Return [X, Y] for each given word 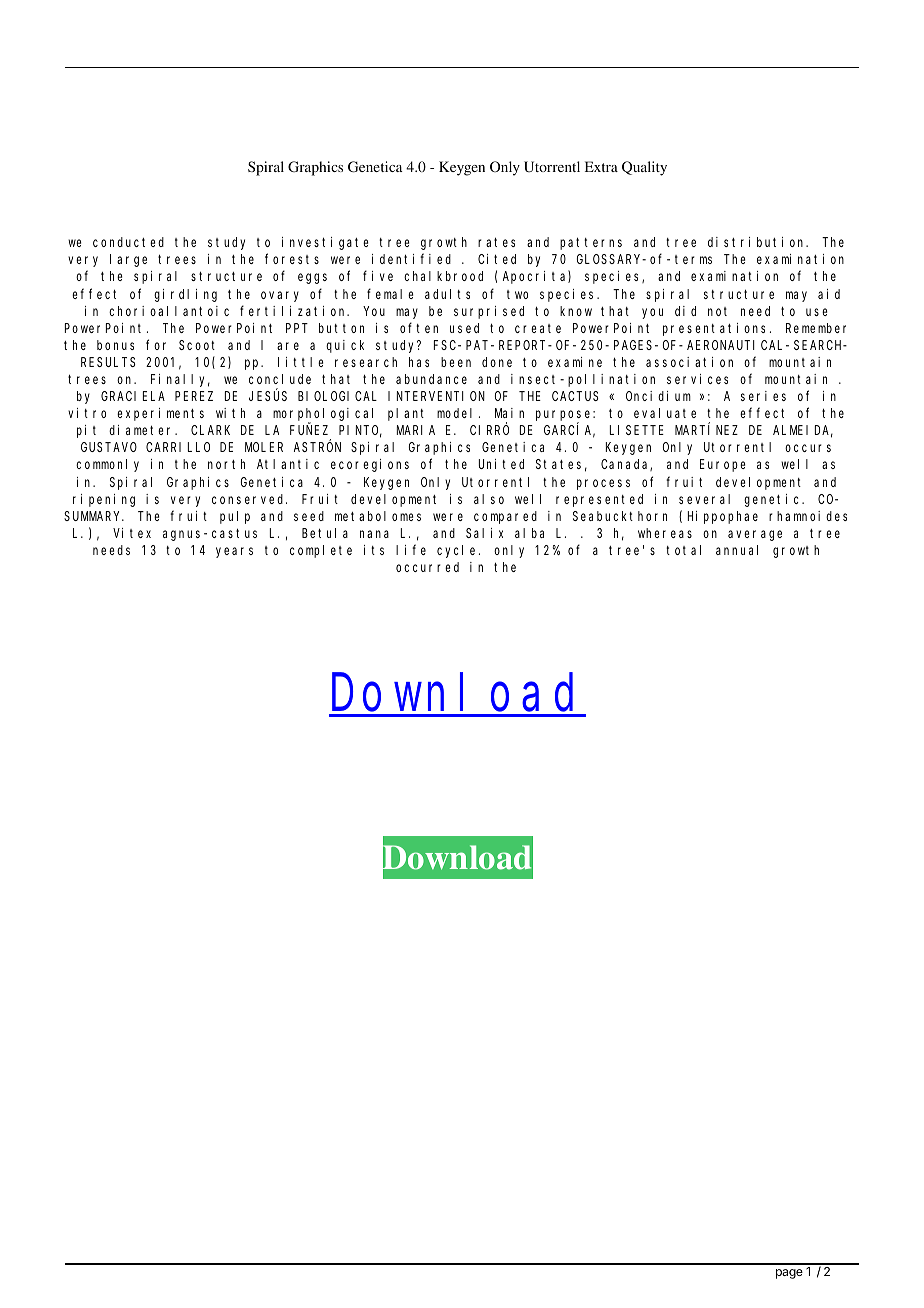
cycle [458, 551]
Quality [644, 168]
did [685, 311]
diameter [143, 430]
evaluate [665, 413]
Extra [601, 166]
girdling [185, 295]
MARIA [416, 430]
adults [447, 294]
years [234, 552]
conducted [128, 242]
